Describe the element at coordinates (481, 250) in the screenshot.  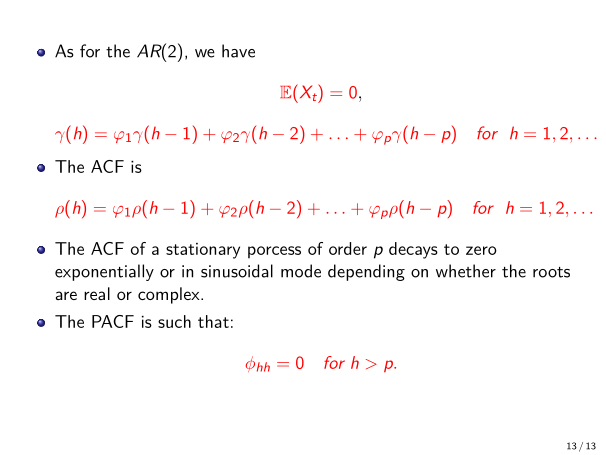
I see `zero` at that location.
